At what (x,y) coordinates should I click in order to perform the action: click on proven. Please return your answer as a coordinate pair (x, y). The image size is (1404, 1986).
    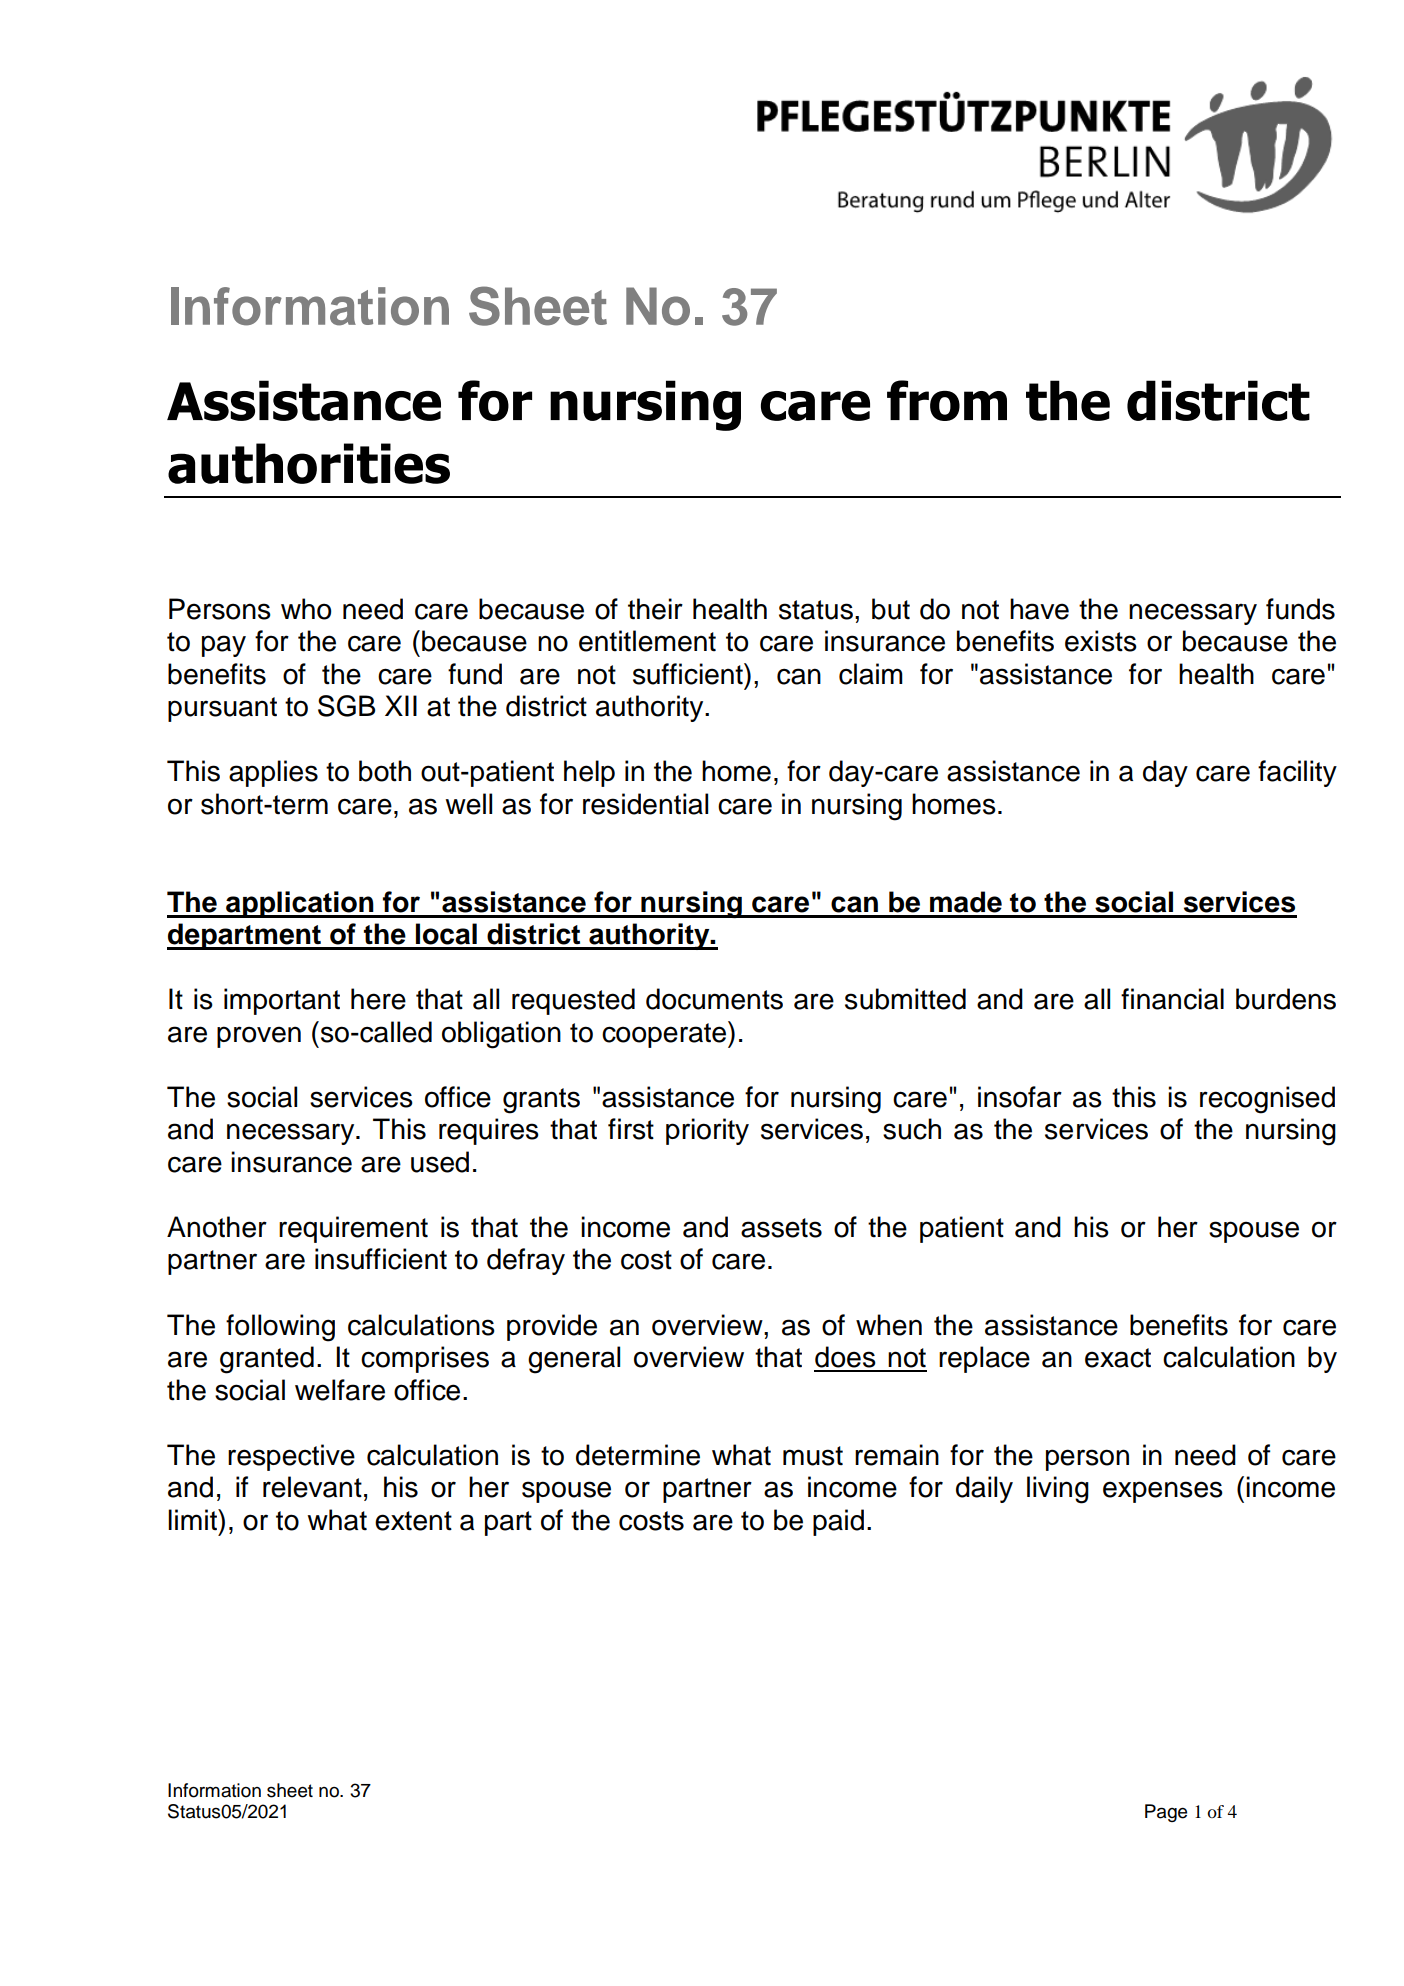
    Looking at the image, I should click on (259, 1037).
